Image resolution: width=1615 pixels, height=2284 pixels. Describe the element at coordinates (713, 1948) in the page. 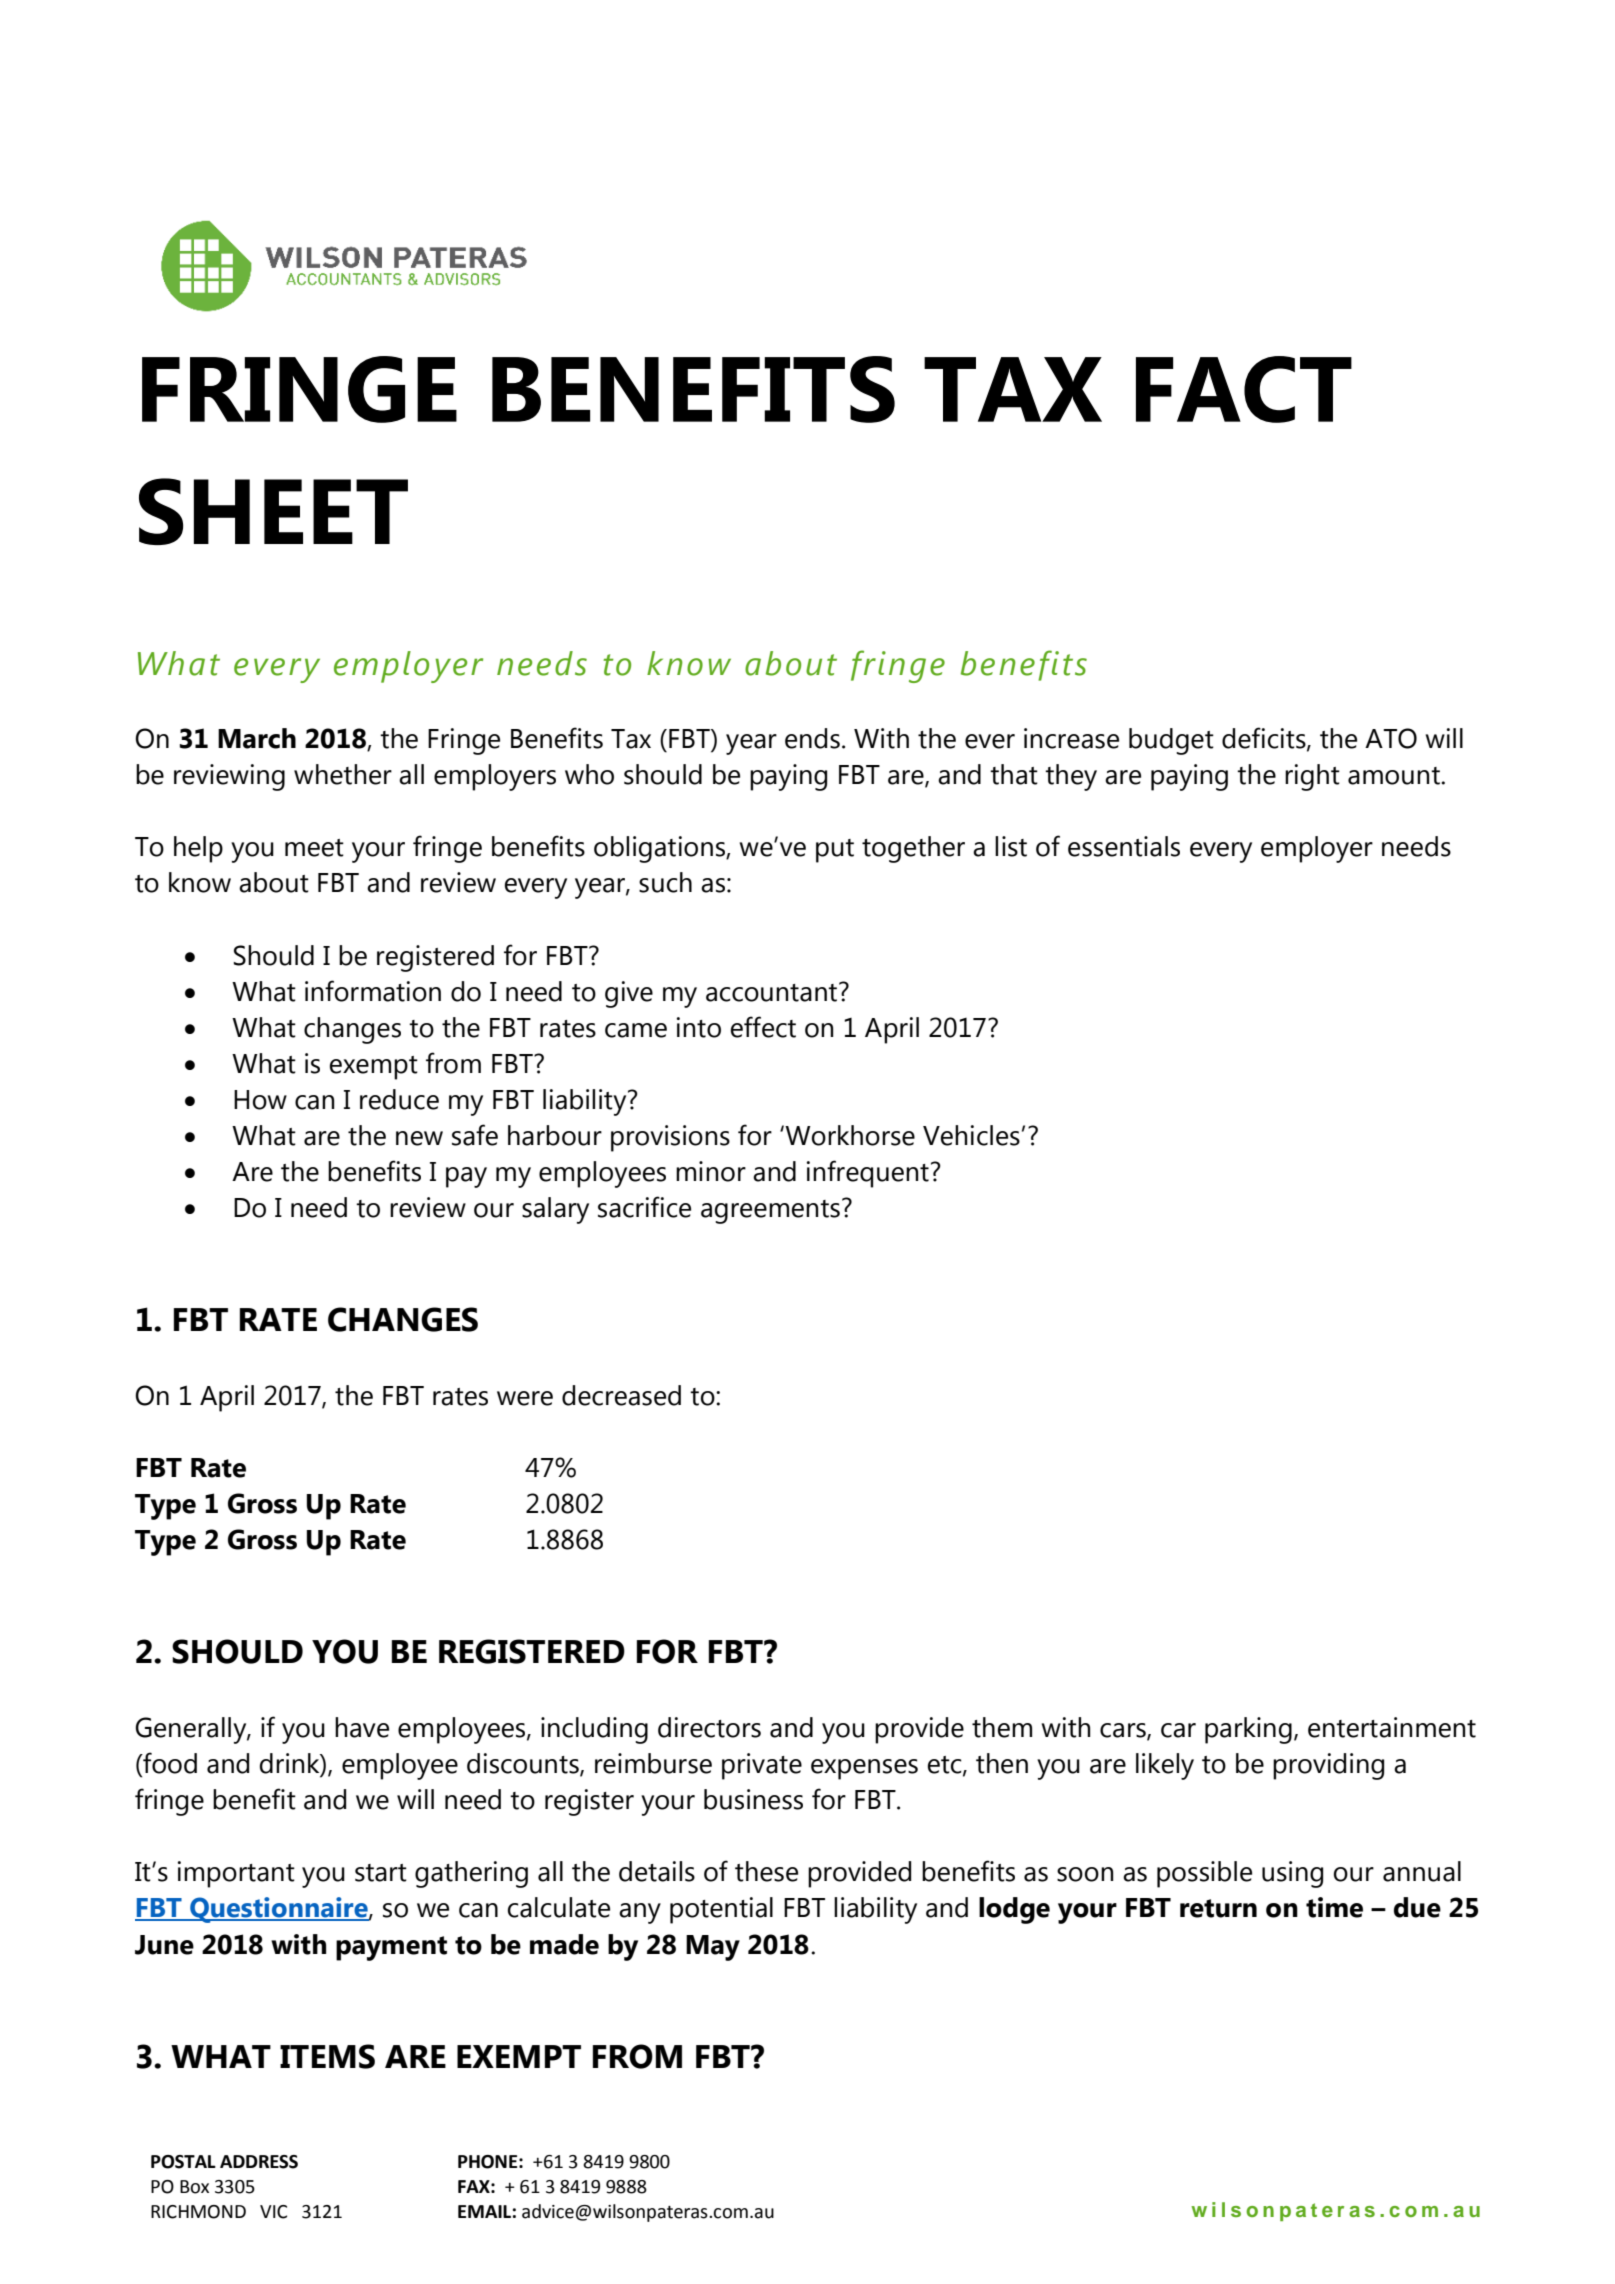

I see `May` at that location.
